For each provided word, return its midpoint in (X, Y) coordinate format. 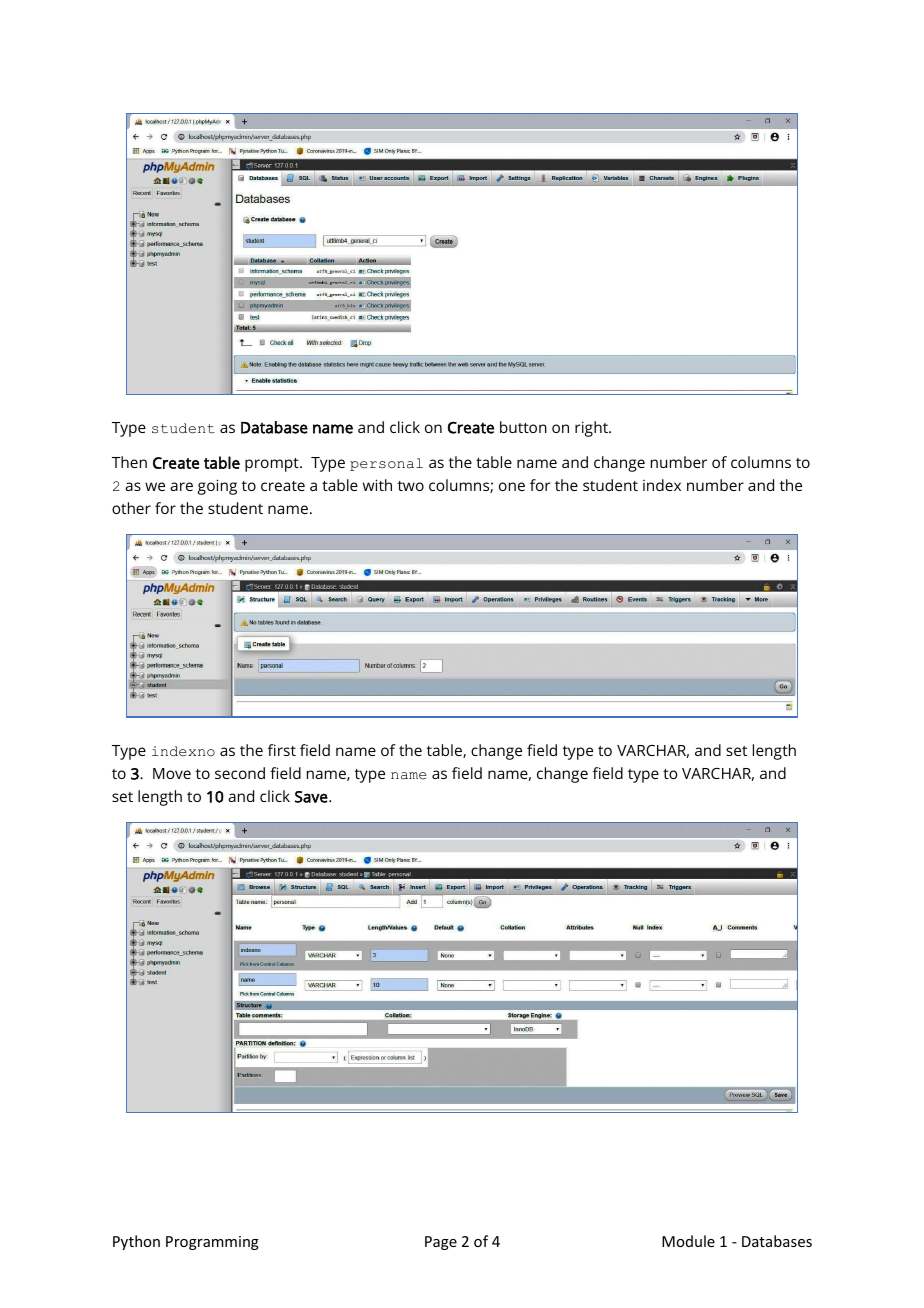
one (512, 486)
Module (688, 1241)
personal (386, 464)
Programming (212, 1243)
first (282, 750)
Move (172, 773)
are (181, 486)
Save (312, 797)
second (240, 773)
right (592, 429)
